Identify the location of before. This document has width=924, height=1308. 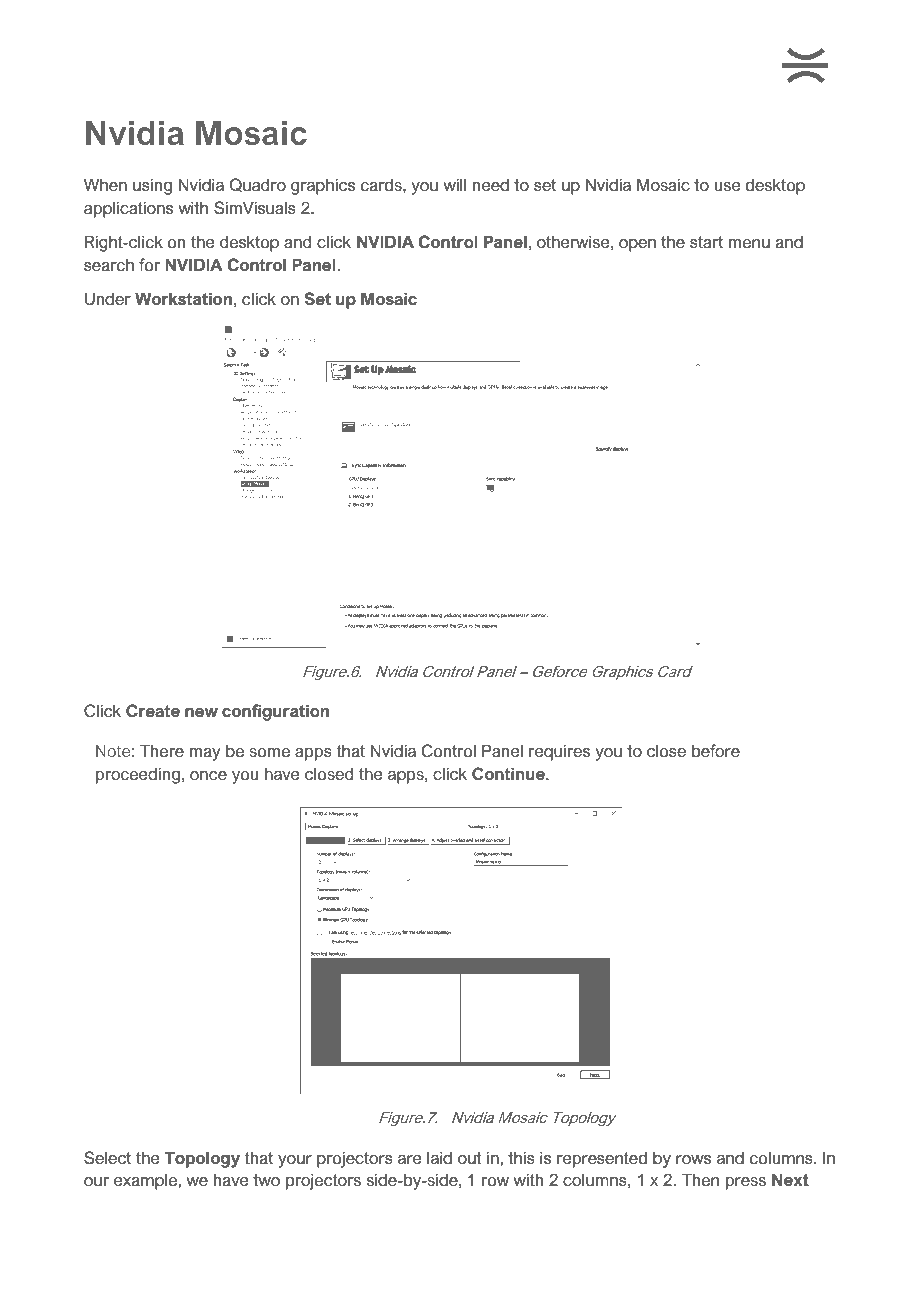
(716, 750).
